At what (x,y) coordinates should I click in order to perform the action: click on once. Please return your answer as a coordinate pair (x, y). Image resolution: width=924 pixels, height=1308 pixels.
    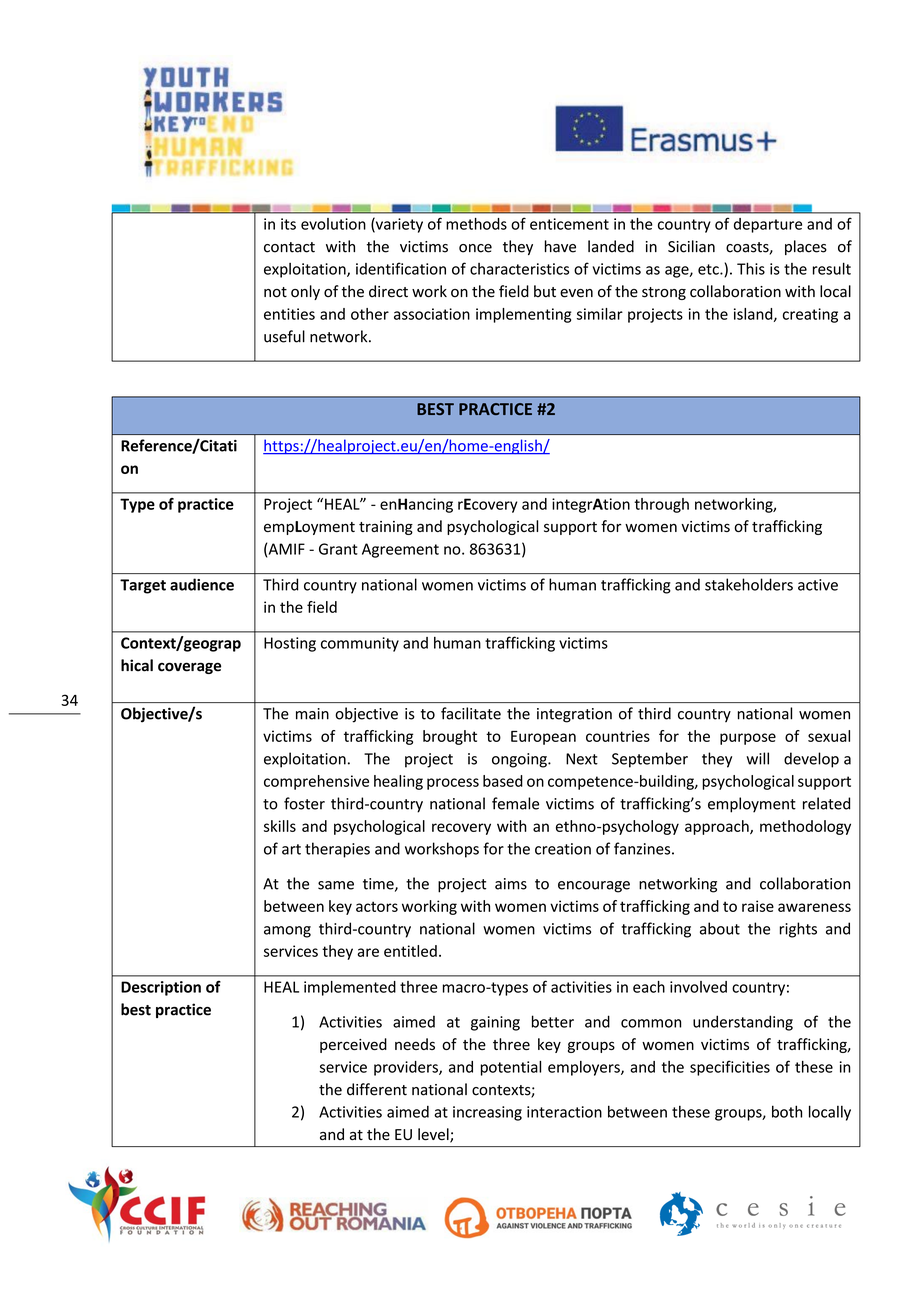
    Looking at the image, I should click on (475, 248).
